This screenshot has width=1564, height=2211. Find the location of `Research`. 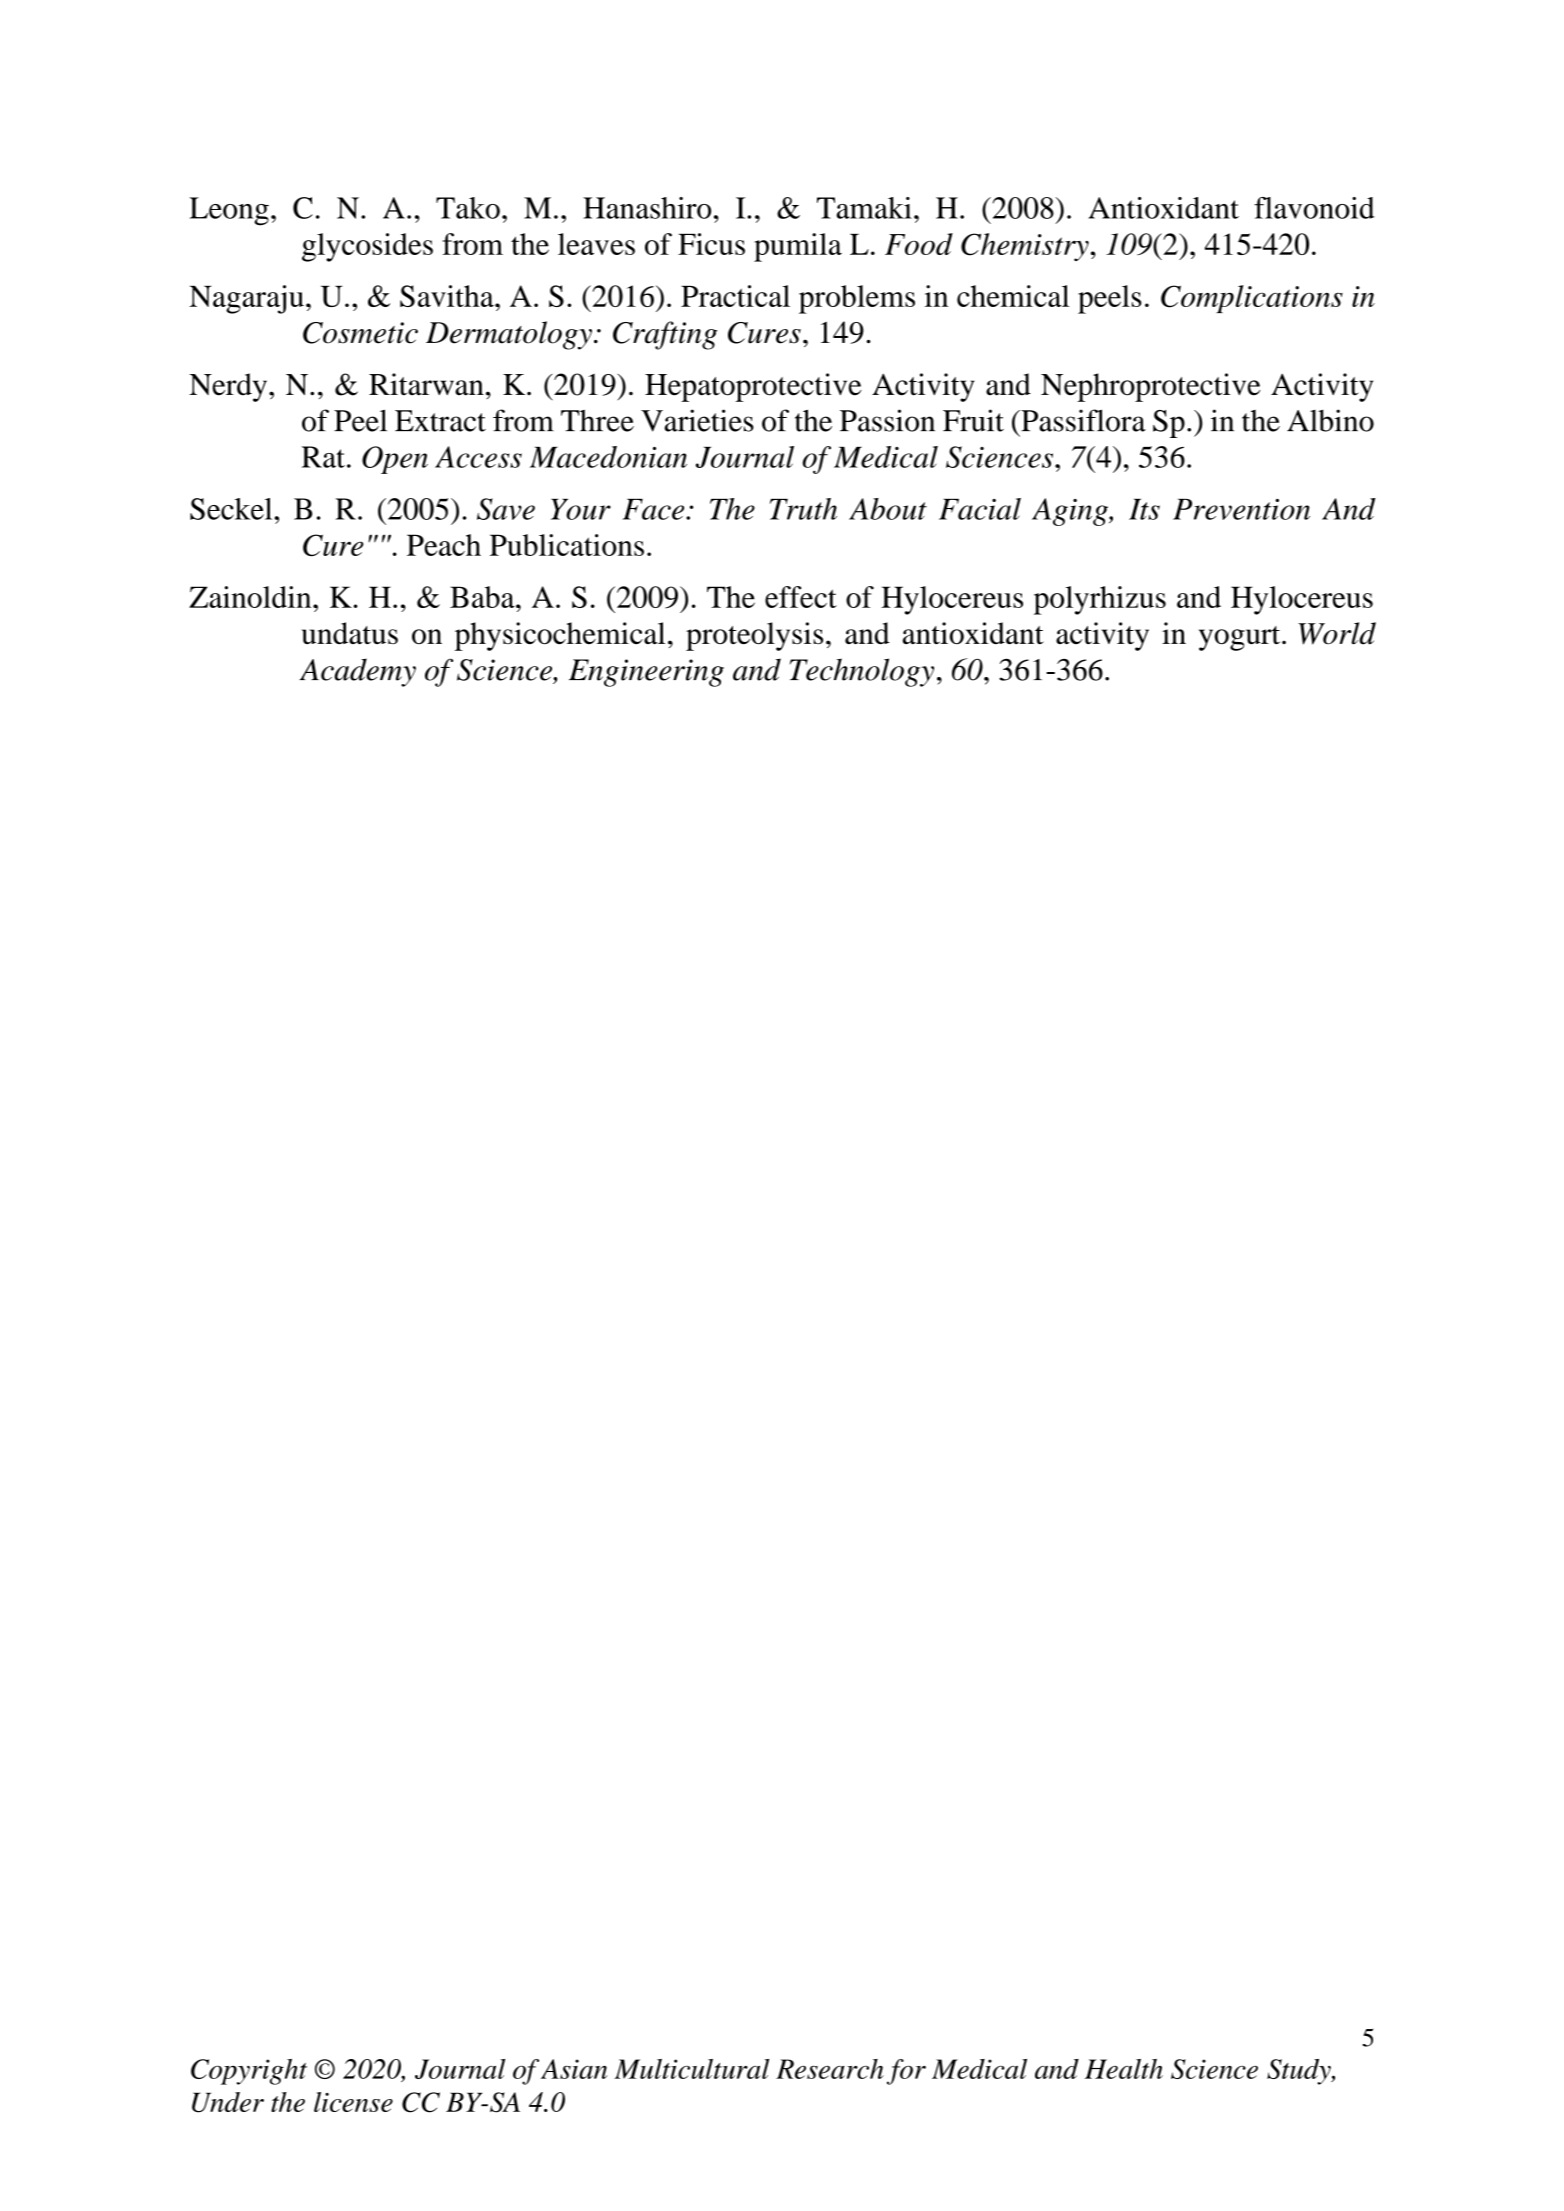

Research is located at coordinates (830, 2069).
